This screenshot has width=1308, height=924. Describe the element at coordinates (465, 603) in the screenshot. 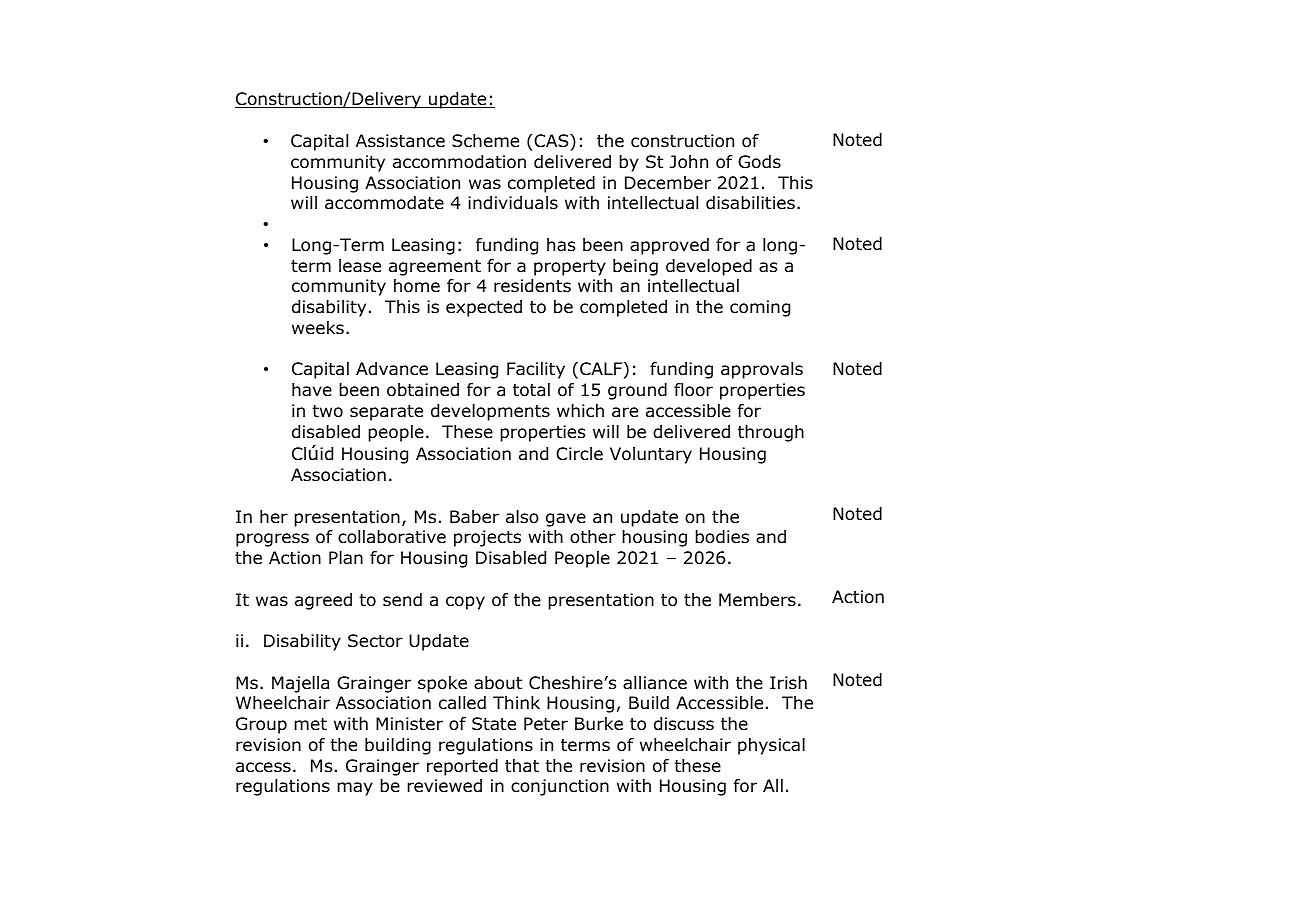

I see `copy` at that location.
